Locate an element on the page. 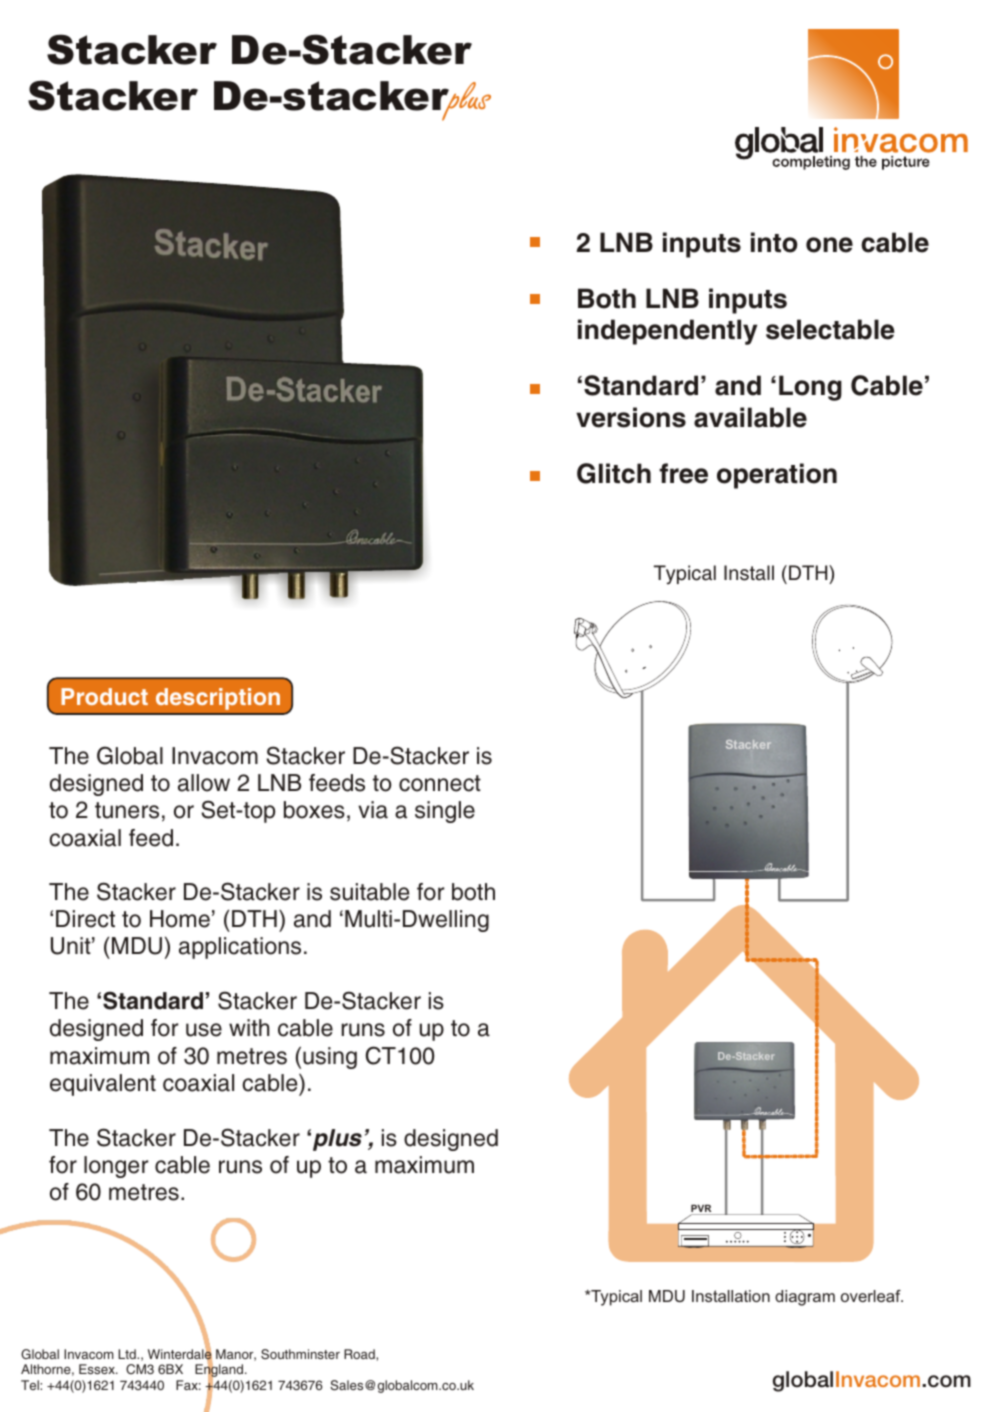 This document has width=999, height=1412. independently is located at coordinates (667, 332).
